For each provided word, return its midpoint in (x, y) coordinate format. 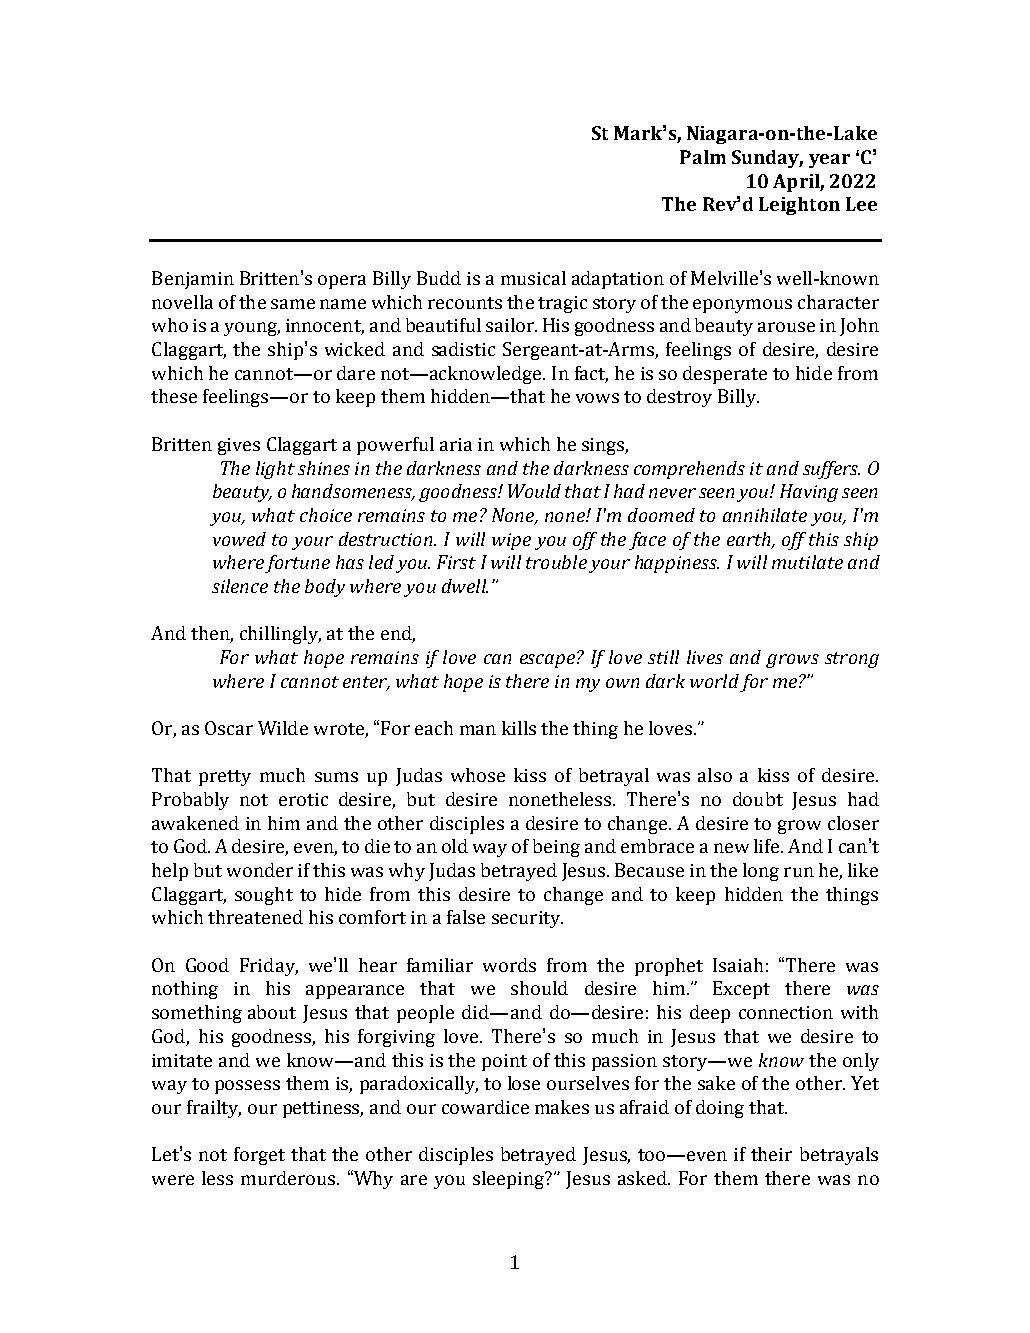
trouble (556, 562)
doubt (758, 799)
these (174, 396)
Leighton (799, 206)
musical (533, 278)
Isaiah (738, 965)
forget (259, 1156)
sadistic (463, 349)
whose (478, 775)
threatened (255, 917)
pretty (225, 778)
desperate (725, 375)
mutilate (807, 562)
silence (240, 586)
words (509, 965)
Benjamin (193, 280)
